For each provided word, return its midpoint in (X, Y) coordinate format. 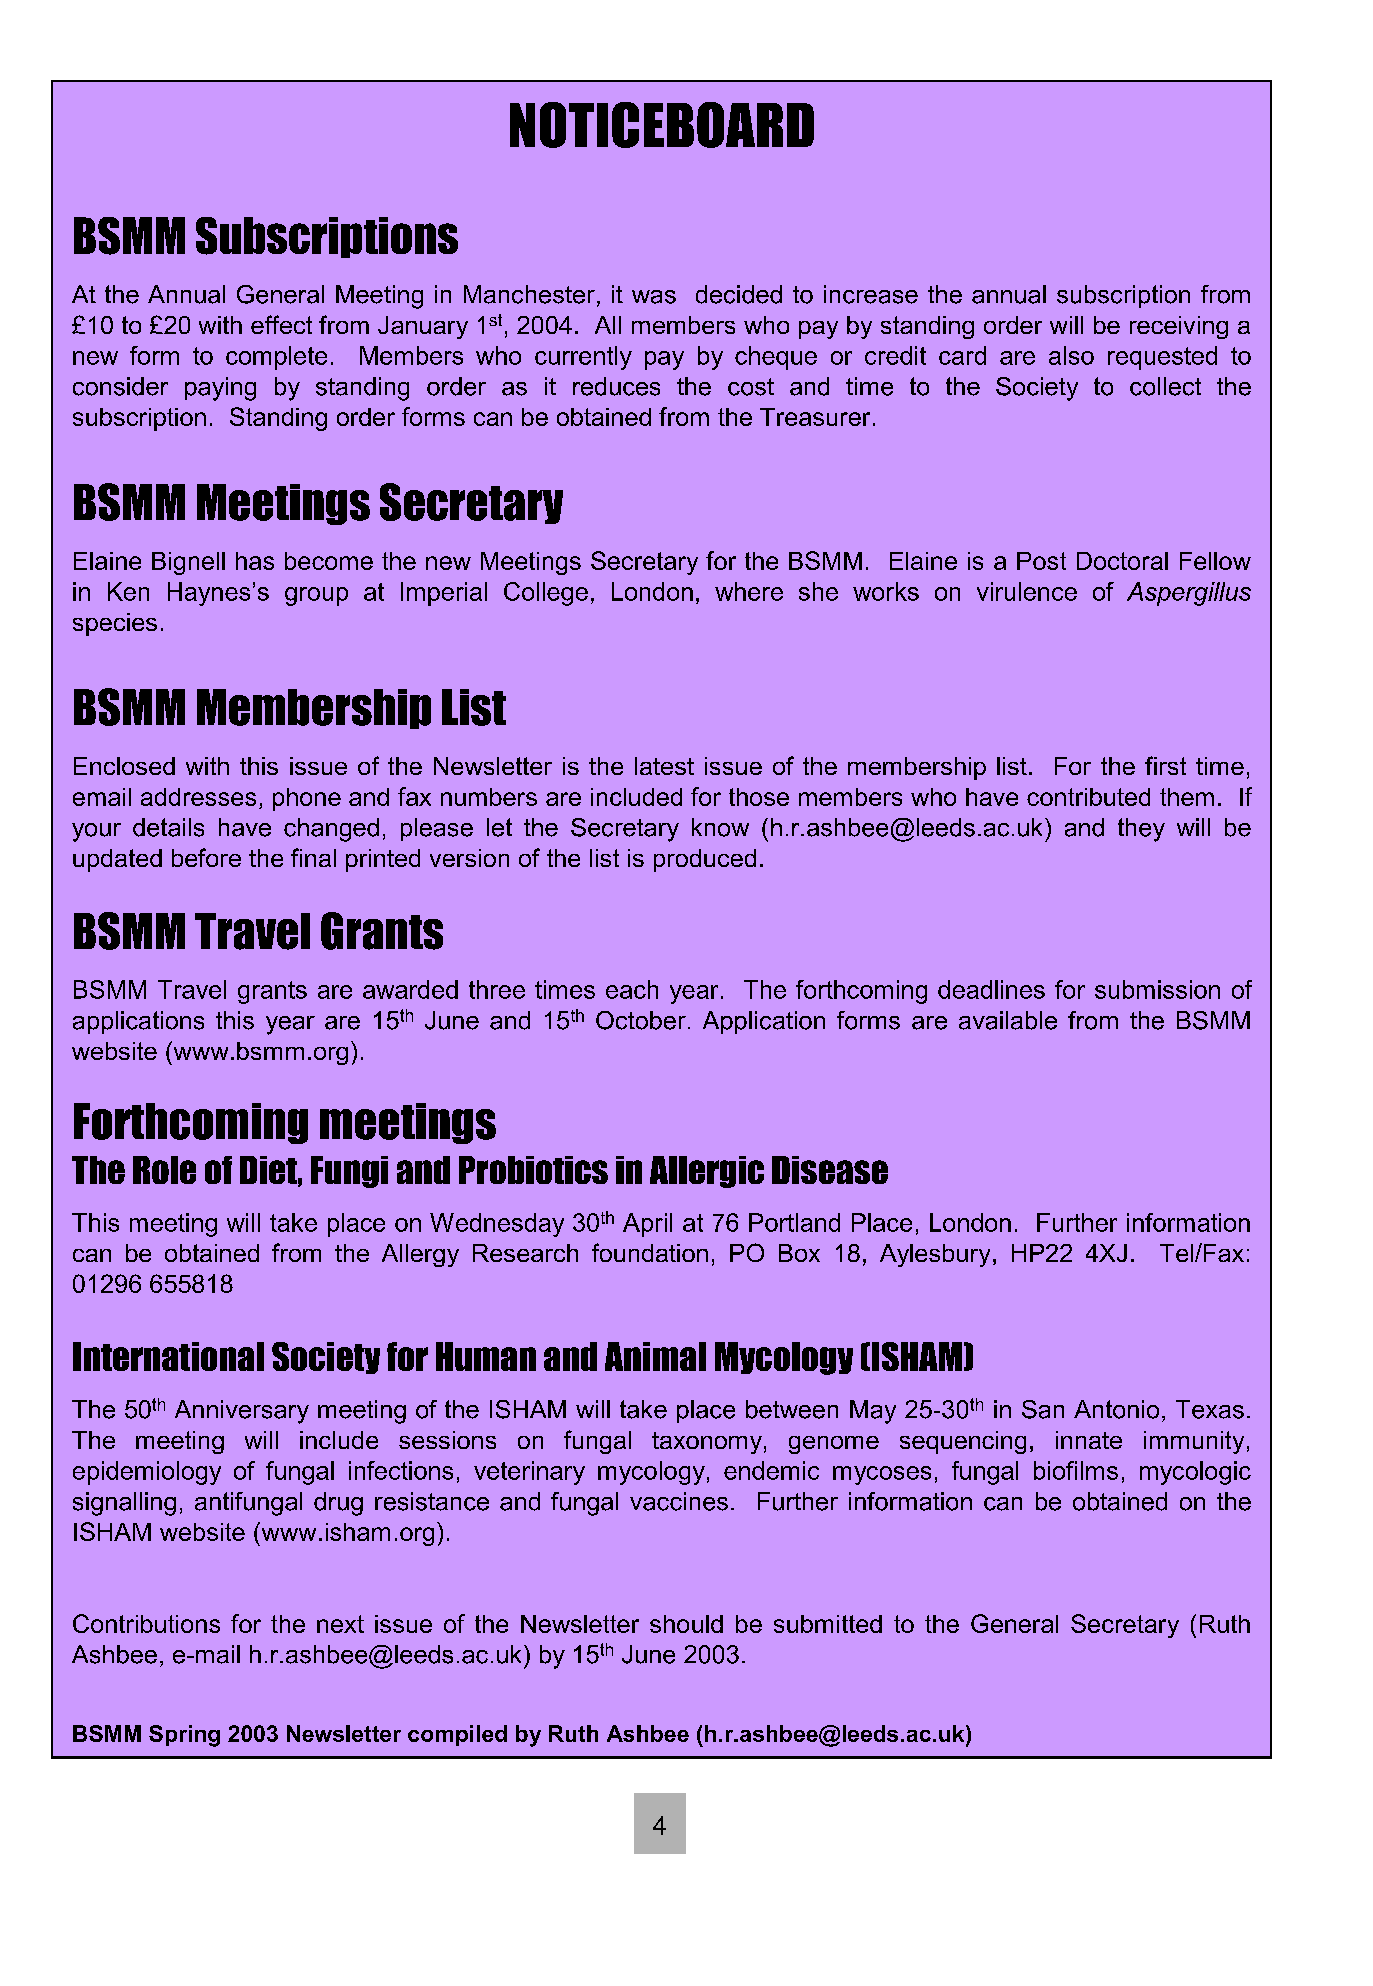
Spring (184, 1736)
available (1008, 1020)
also (1071, 355)
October (641, 1020)
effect (281, 324)
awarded (410, 989)
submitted (828, 1624)
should (686, 1624)
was (654, 297)
